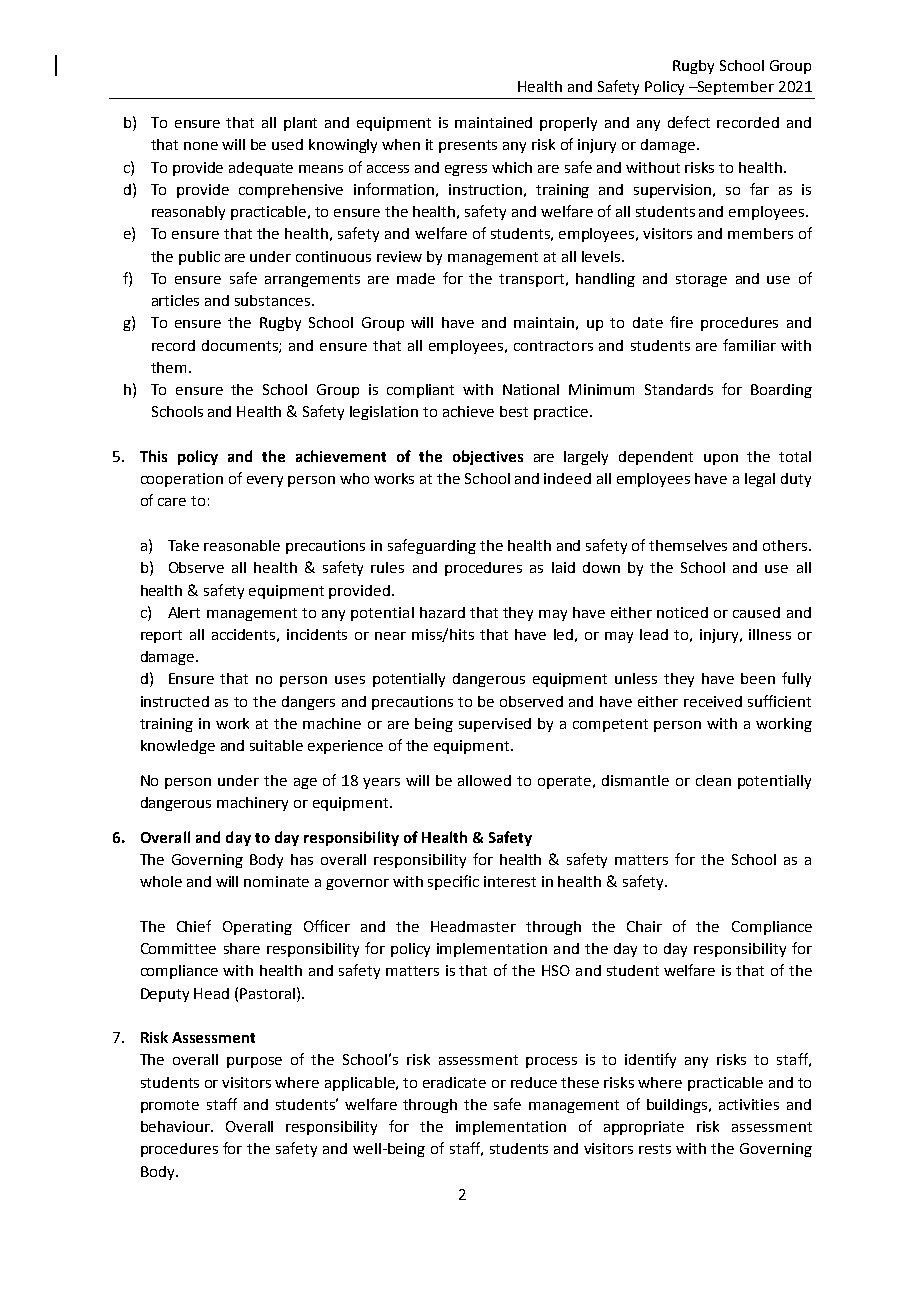 This document has width=924, height=1308. I want to click on Alert, so click(184, 612).
